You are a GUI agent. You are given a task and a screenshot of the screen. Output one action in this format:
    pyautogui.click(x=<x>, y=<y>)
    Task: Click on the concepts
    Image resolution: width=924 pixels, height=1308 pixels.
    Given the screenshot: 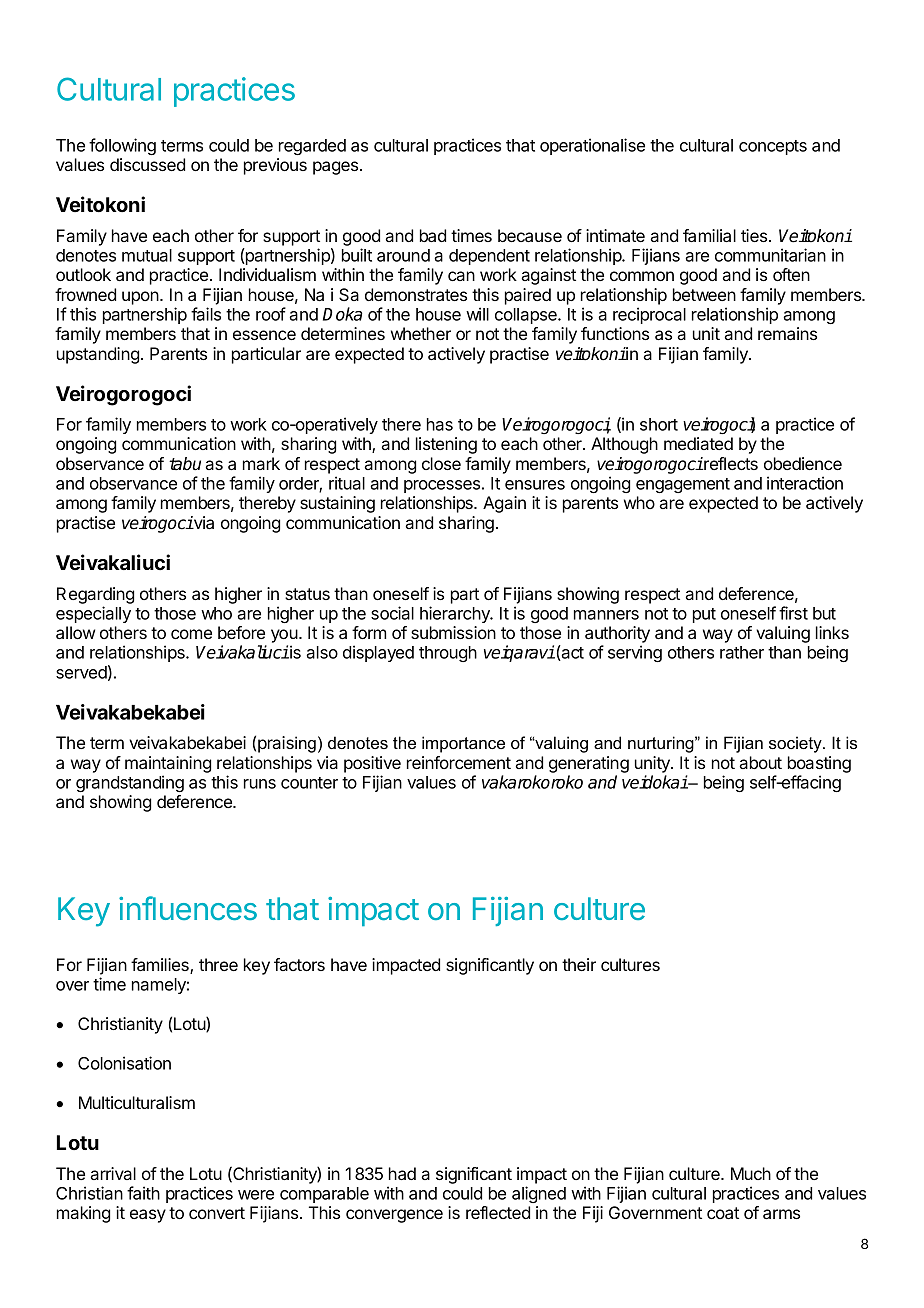 What is the action you would take?
    pyautogui.click(x=773, y=147)
